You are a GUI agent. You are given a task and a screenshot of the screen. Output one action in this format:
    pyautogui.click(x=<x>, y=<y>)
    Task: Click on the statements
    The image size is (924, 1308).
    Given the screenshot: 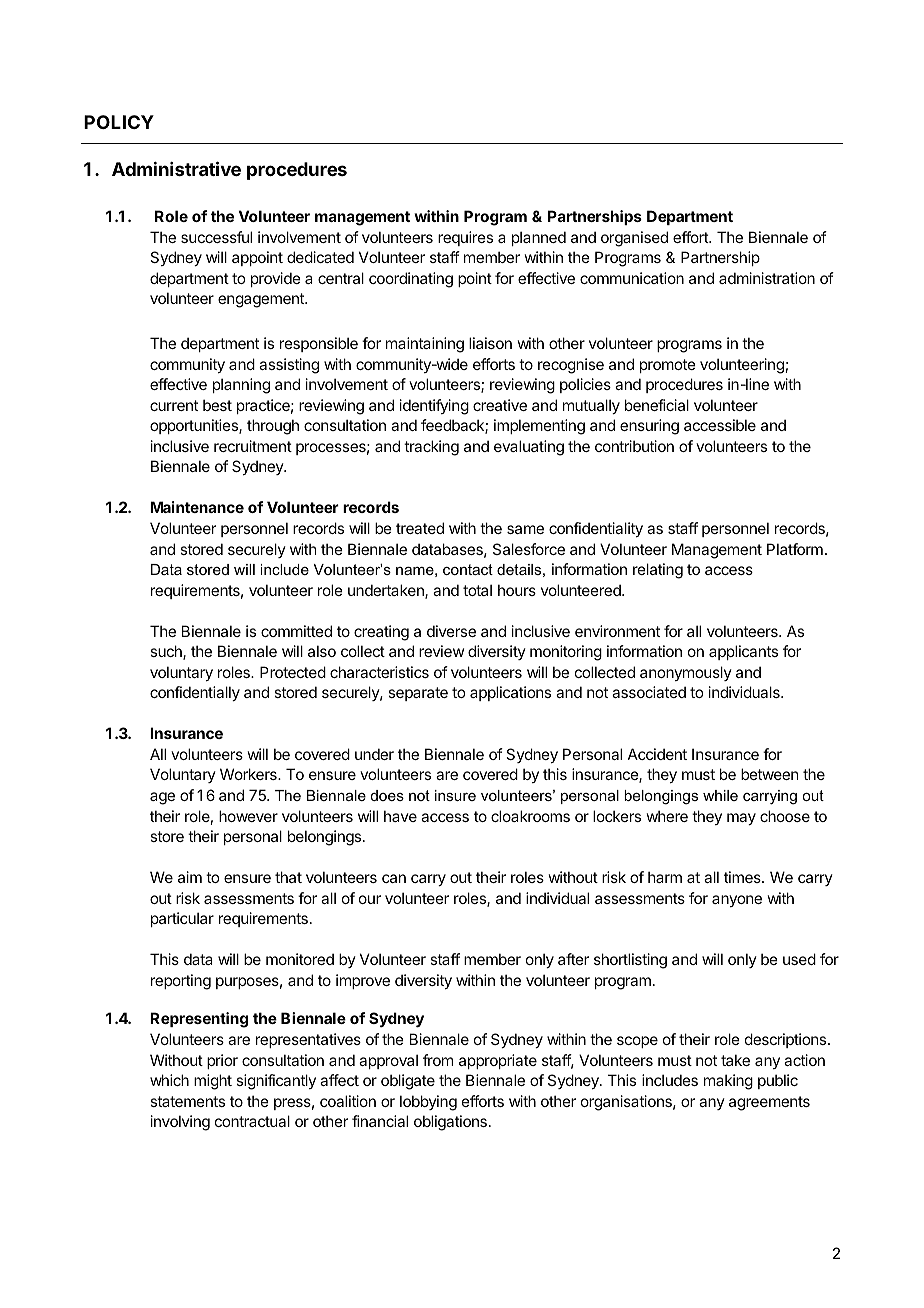 What is the action you would take?
    pyautogui.click(x=187, y=1101)
